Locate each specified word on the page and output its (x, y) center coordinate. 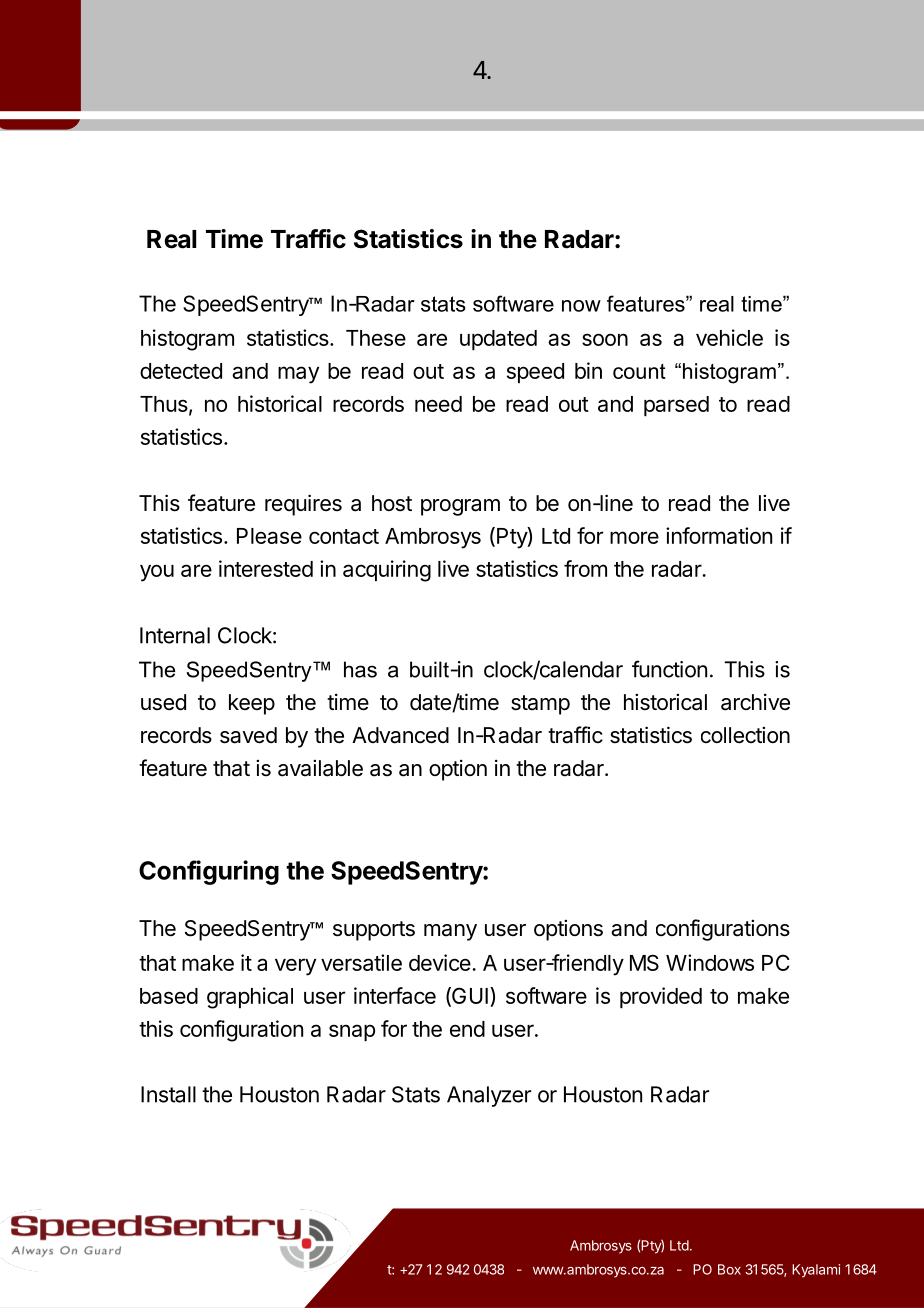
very (295, 967)
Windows (710, 962)
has (360, 669)
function (669, 669)
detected (181, 371)
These (376, 338)
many (450, 932)
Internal (175, 635)
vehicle (729, 337)
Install (168, 1094)
